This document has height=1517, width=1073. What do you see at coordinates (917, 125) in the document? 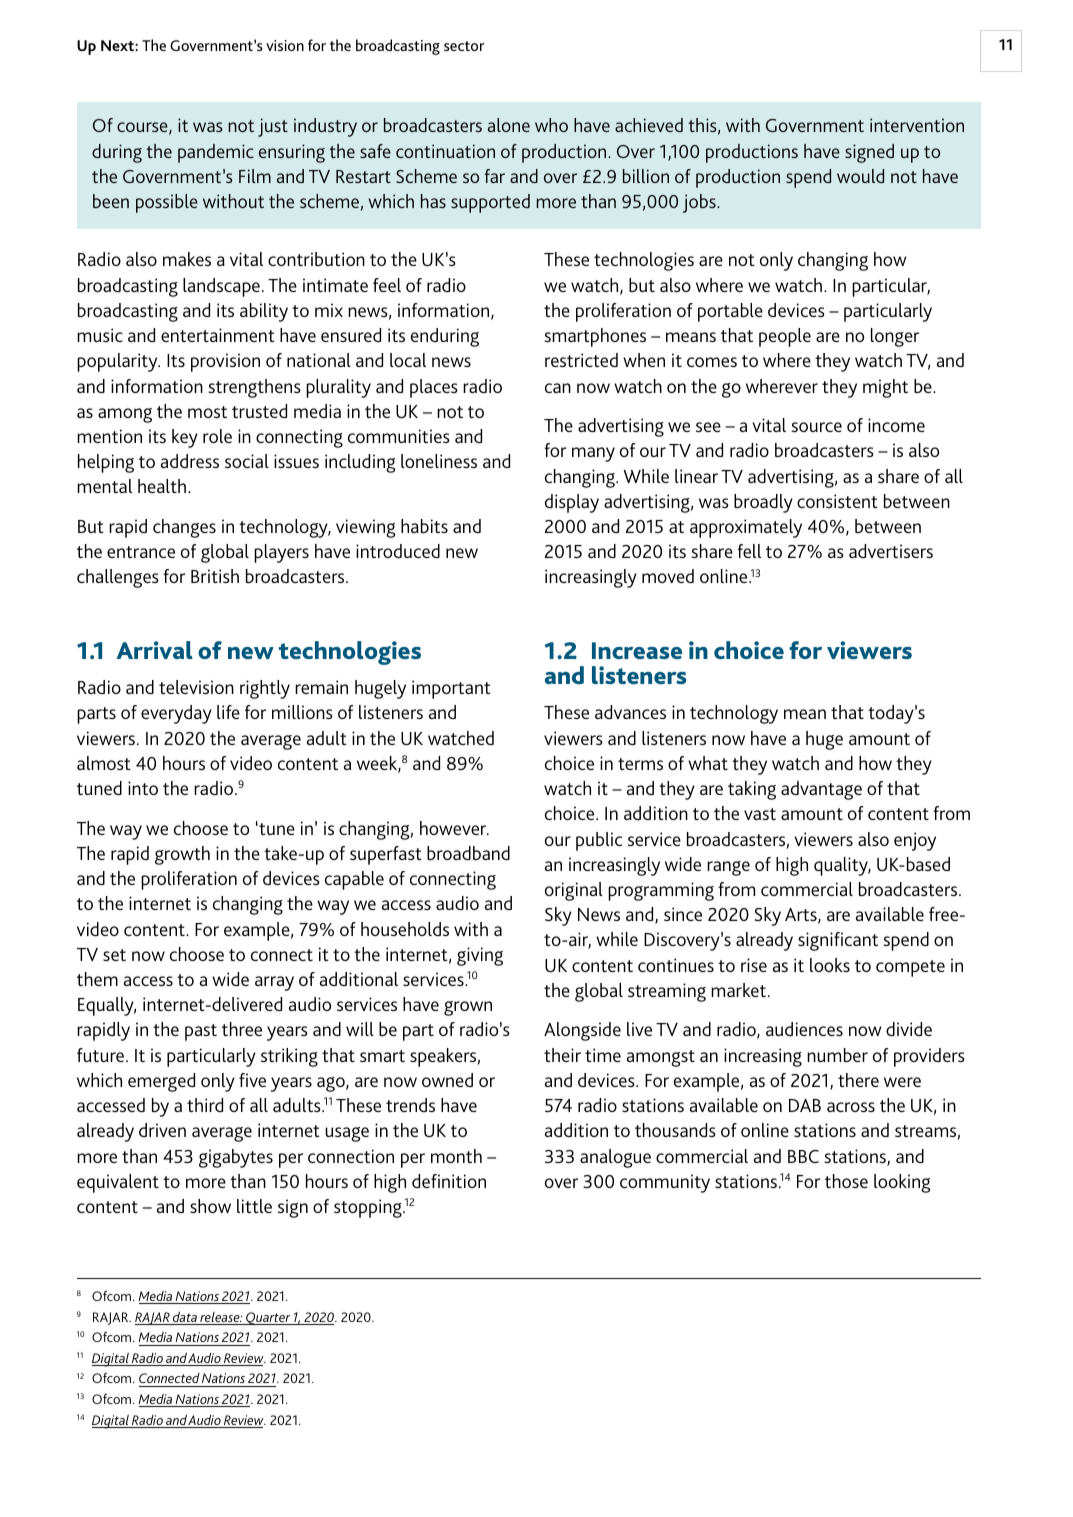
I see `intervention` at bounding box center [917, 125].
